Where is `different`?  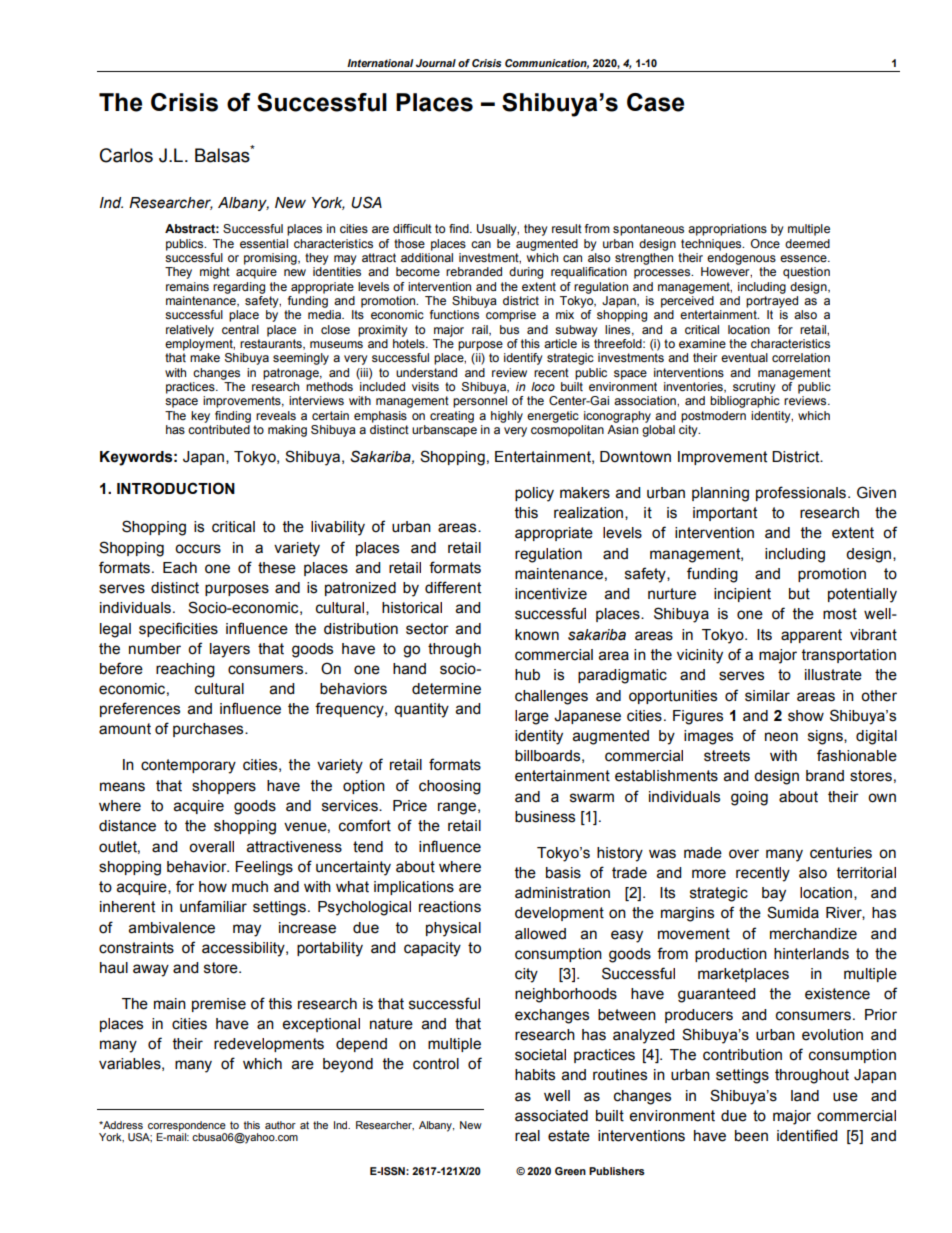
different is located at coordinates (453, 587).
